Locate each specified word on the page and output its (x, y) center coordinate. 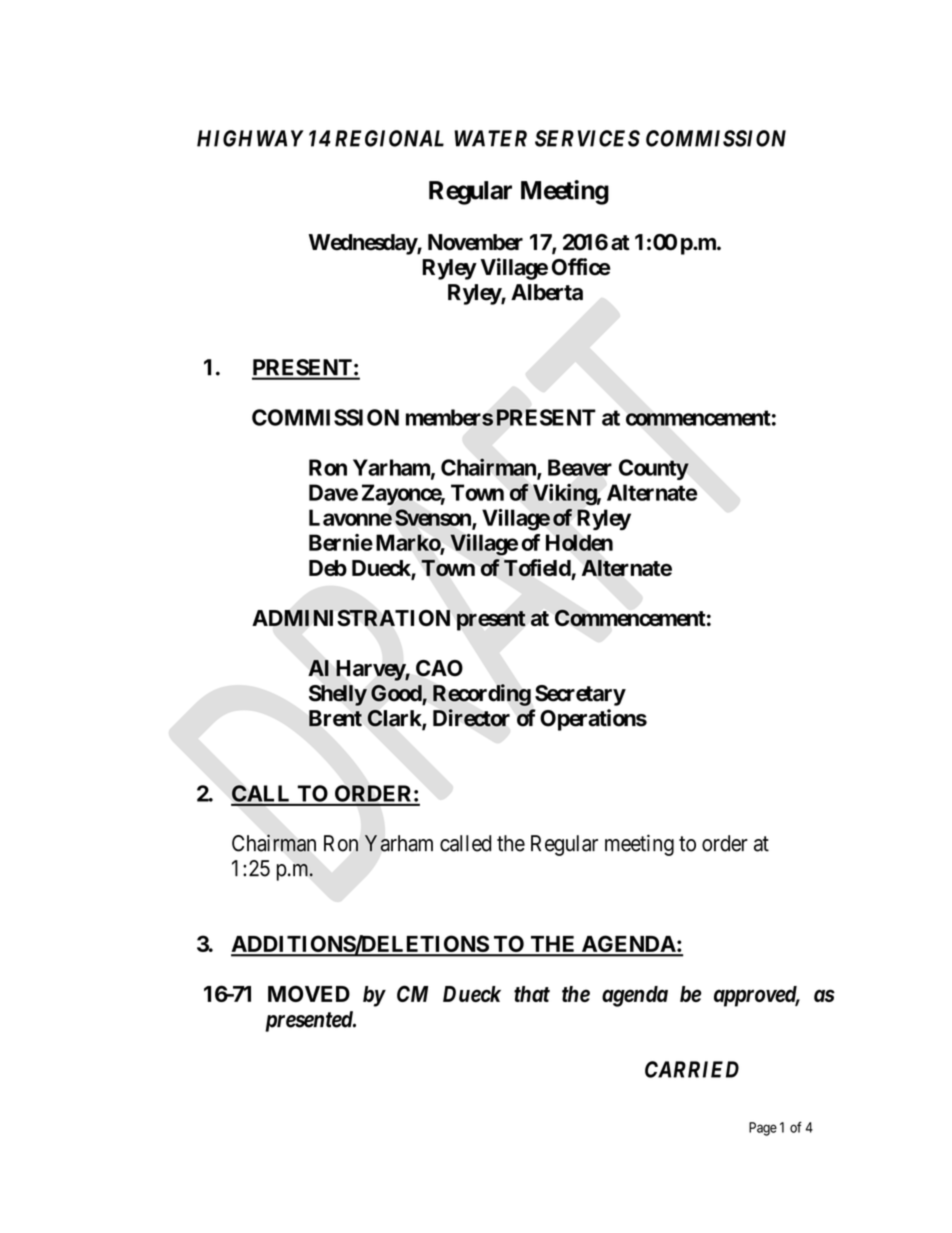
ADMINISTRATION (351, 617)
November (475, 242)
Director (471, 718)
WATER (490, 138)
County (654, 469)
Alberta (547, 292)
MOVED (309, 993)
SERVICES (587, 138)
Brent (335, 718)
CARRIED (692, 1069)
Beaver (580, 467)
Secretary (580, 695)
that (532, 994)
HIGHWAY (250, 138)
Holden (579, 542)
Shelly (338, 695)
